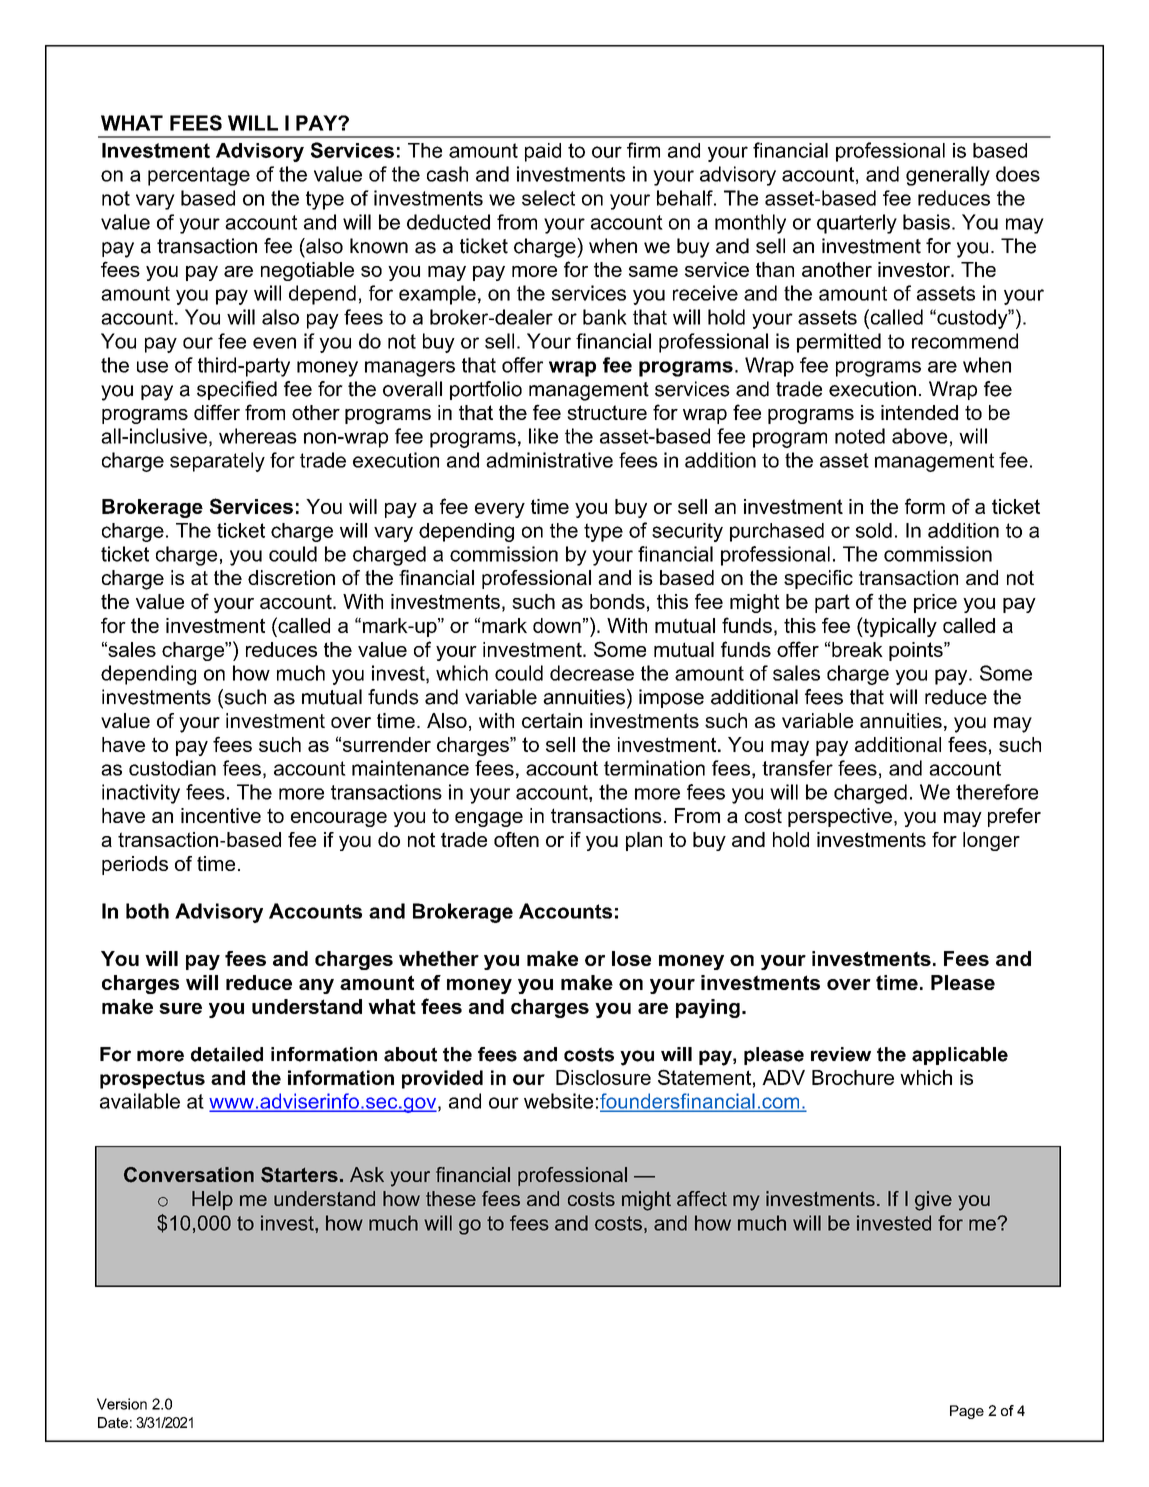 This screenshot has height=1487, width=1149. Describe the element at coordinates (558, 1101) in the screenshot. I see `website` at that location.
